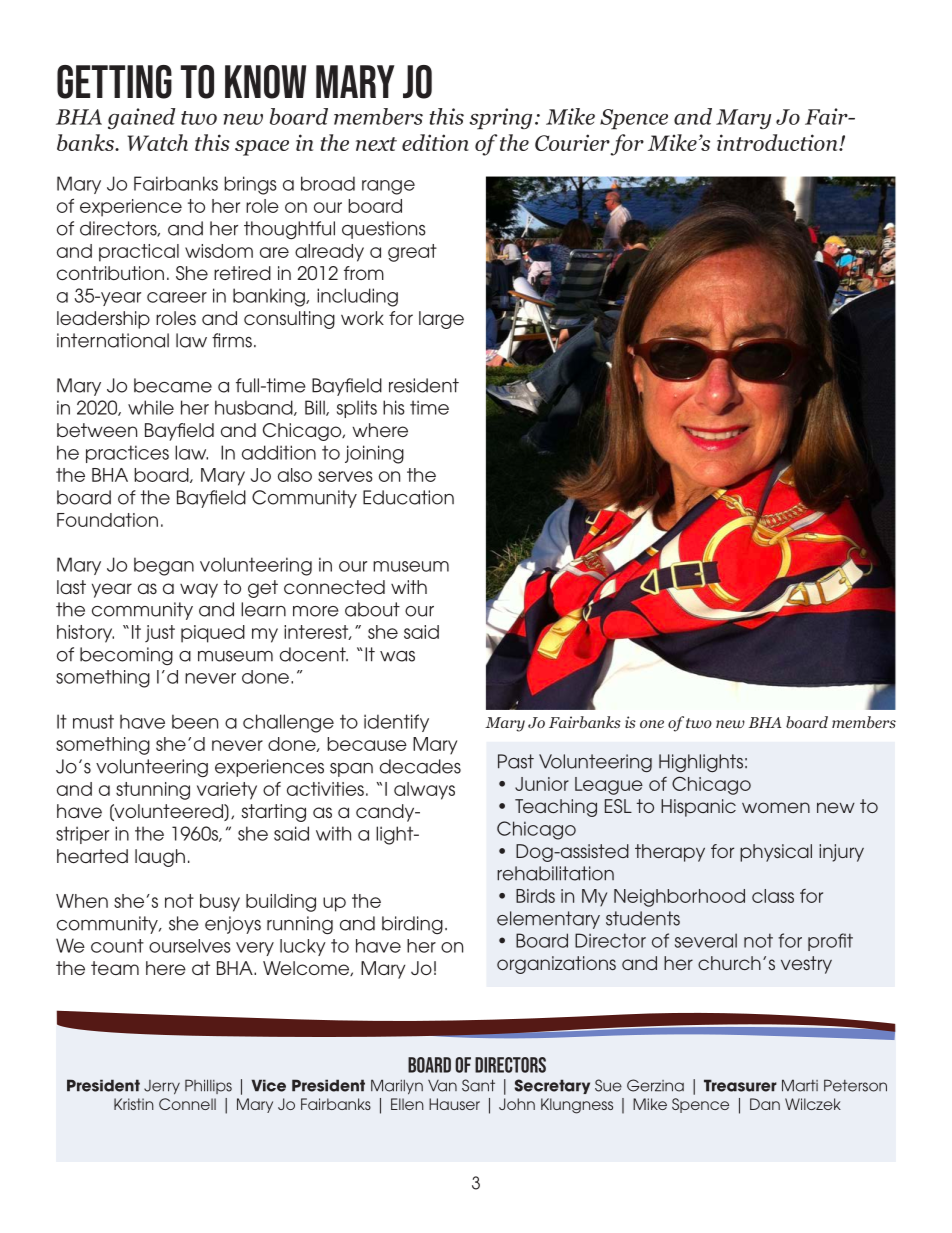 The image size is (952, 1233). I want to click on introduction, so click(778, 142).
